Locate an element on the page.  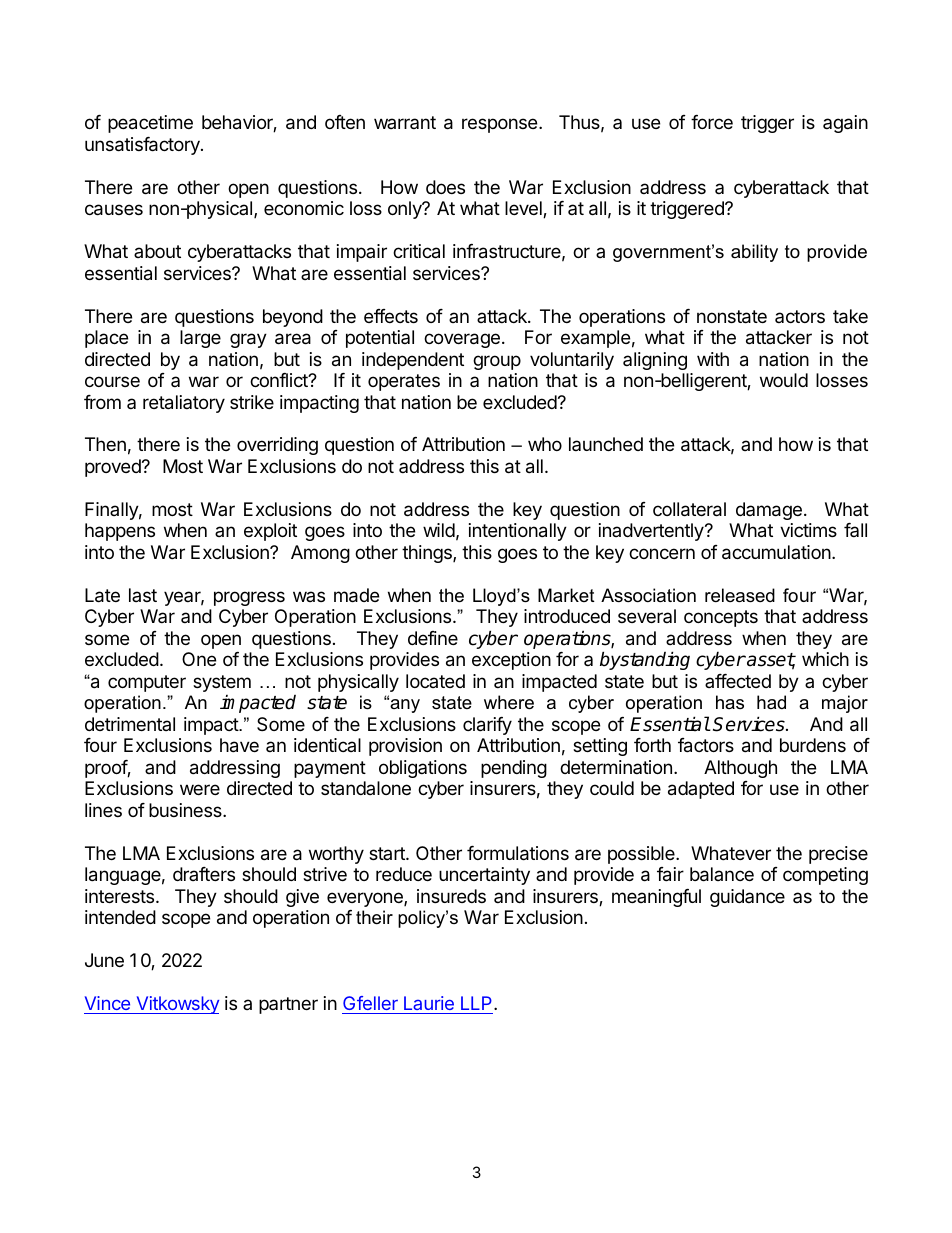
June is located at coordinates (104, 960).
